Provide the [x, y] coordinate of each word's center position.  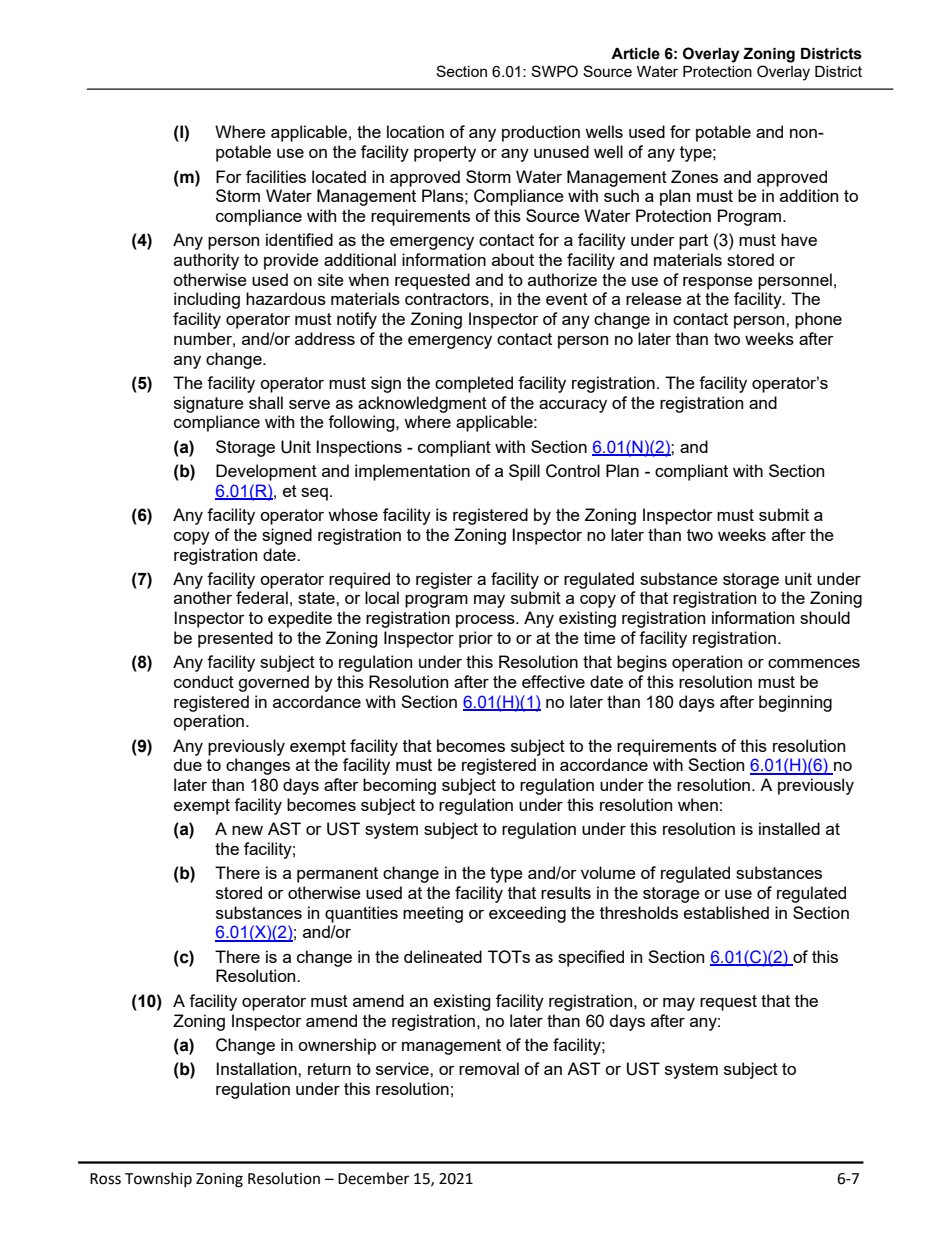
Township [158, 1179]
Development [266, 472]
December [373, 1178]
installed [789, 828]
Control [573, 471]
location [415, 131]
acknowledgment [422, 404]
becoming [399, 786]
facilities [276, 176]
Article [635, 54]
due [188, 764]
